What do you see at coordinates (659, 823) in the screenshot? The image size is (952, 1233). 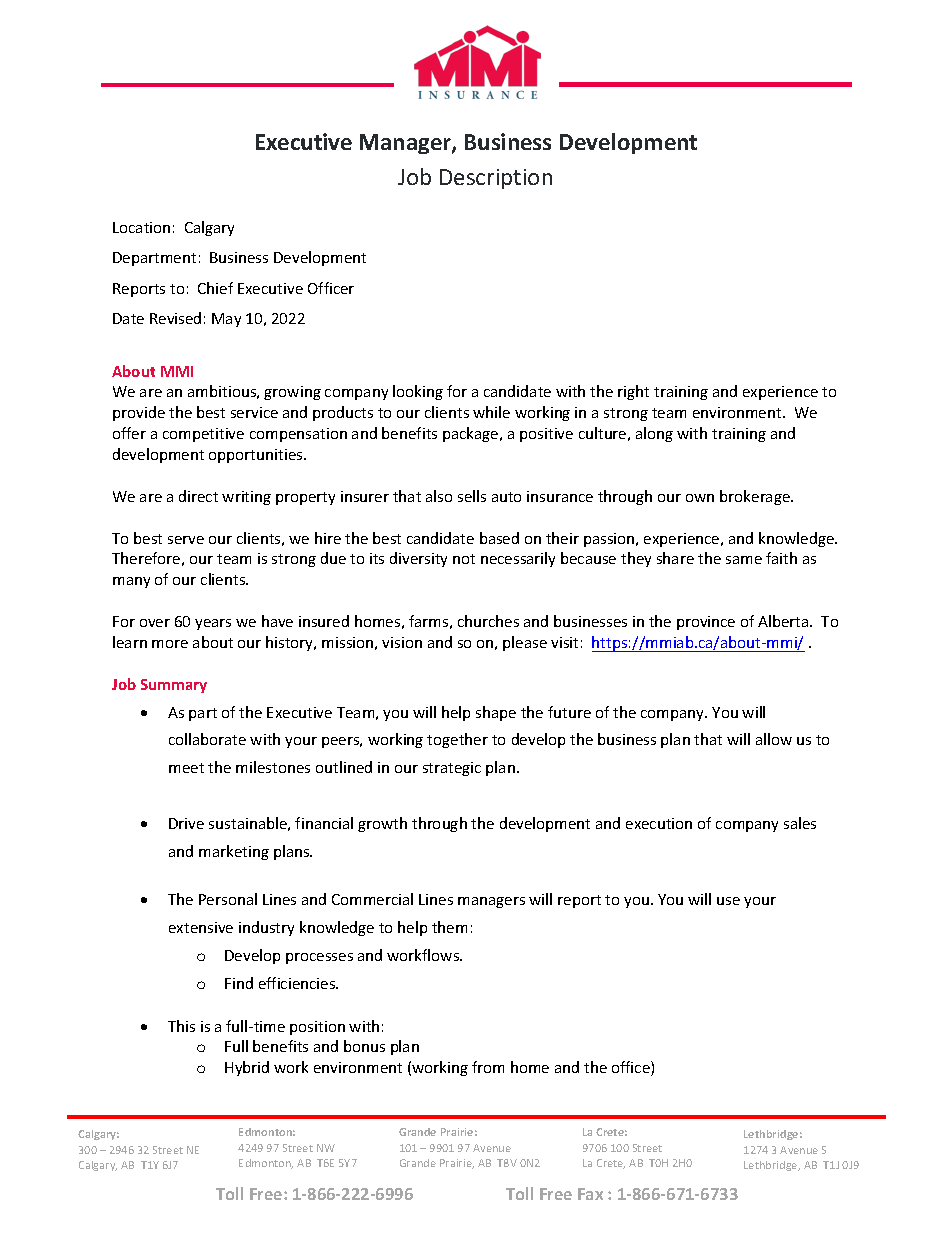 I see `execution` at bounding box center [659, 823].
